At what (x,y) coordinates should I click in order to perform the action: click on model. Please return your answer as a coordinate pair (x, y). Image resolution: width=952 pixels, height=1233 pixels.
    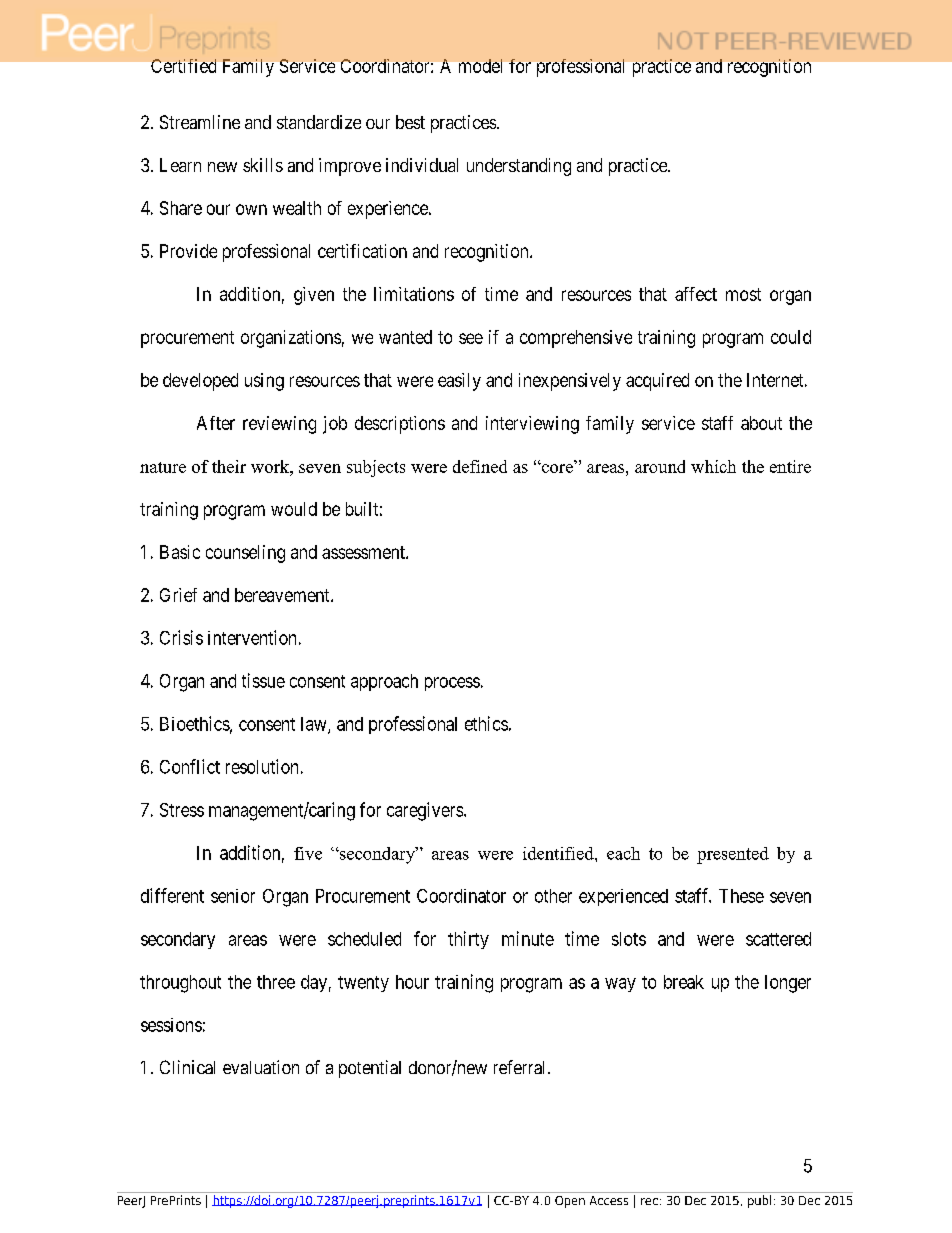
    Looking at the image, I should click on (480, 66).
